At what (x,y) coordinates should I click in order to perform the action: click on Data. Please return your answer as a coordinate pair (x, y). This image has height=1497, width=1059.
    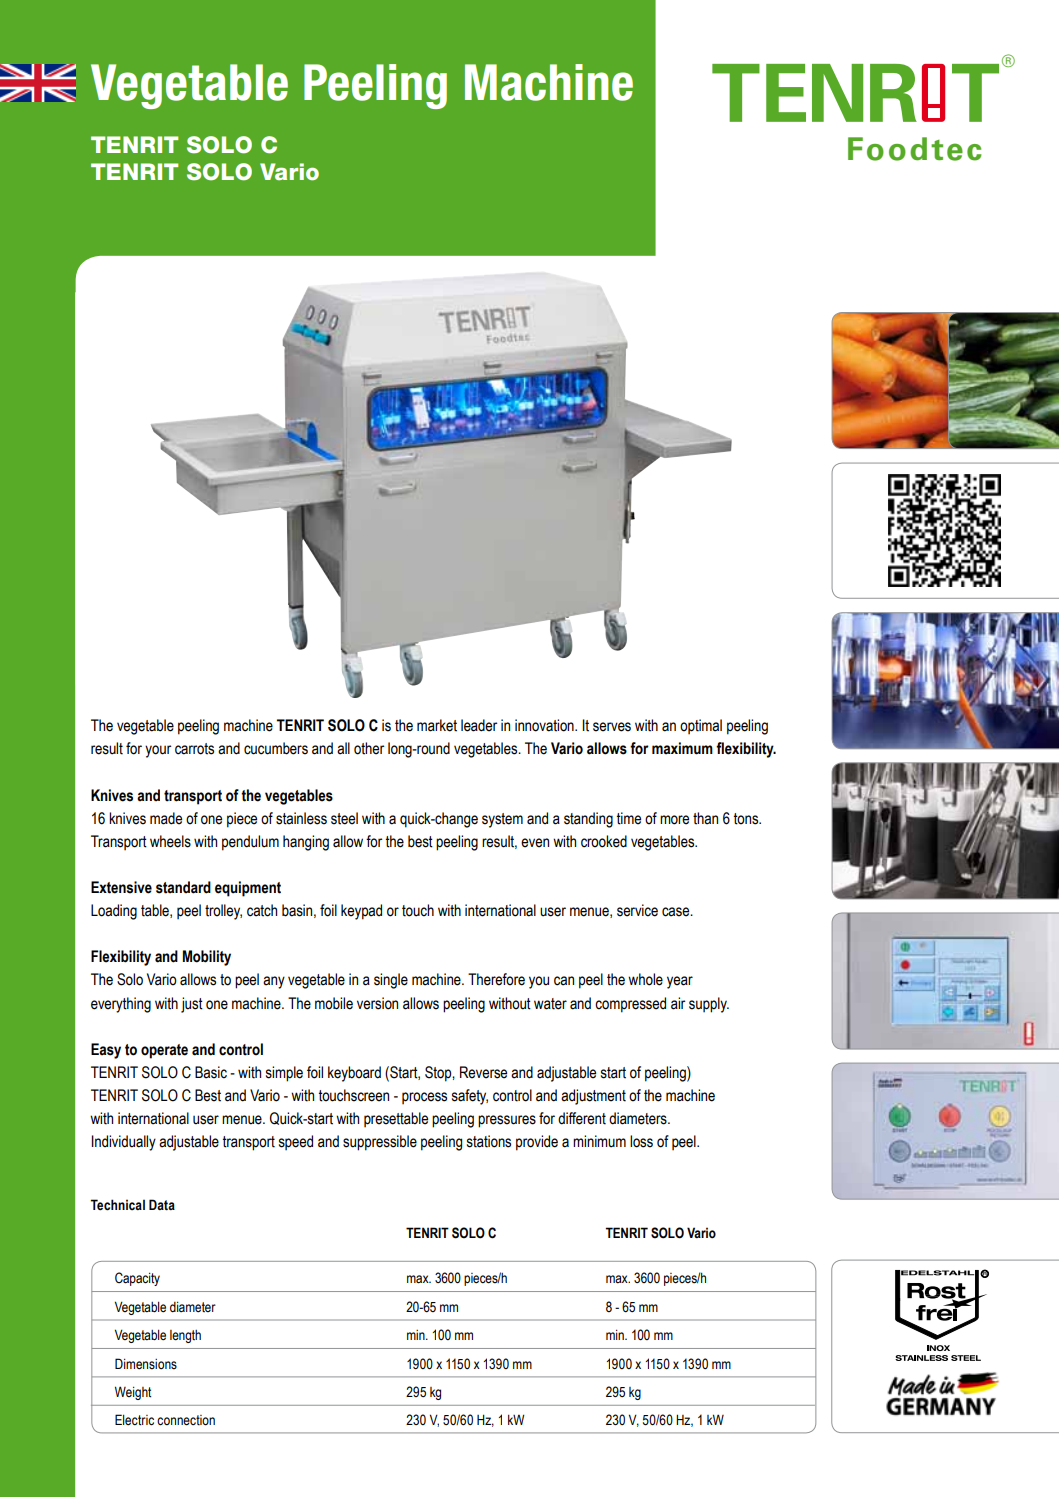
    Looking at the image, I should click on (162, 1205).
